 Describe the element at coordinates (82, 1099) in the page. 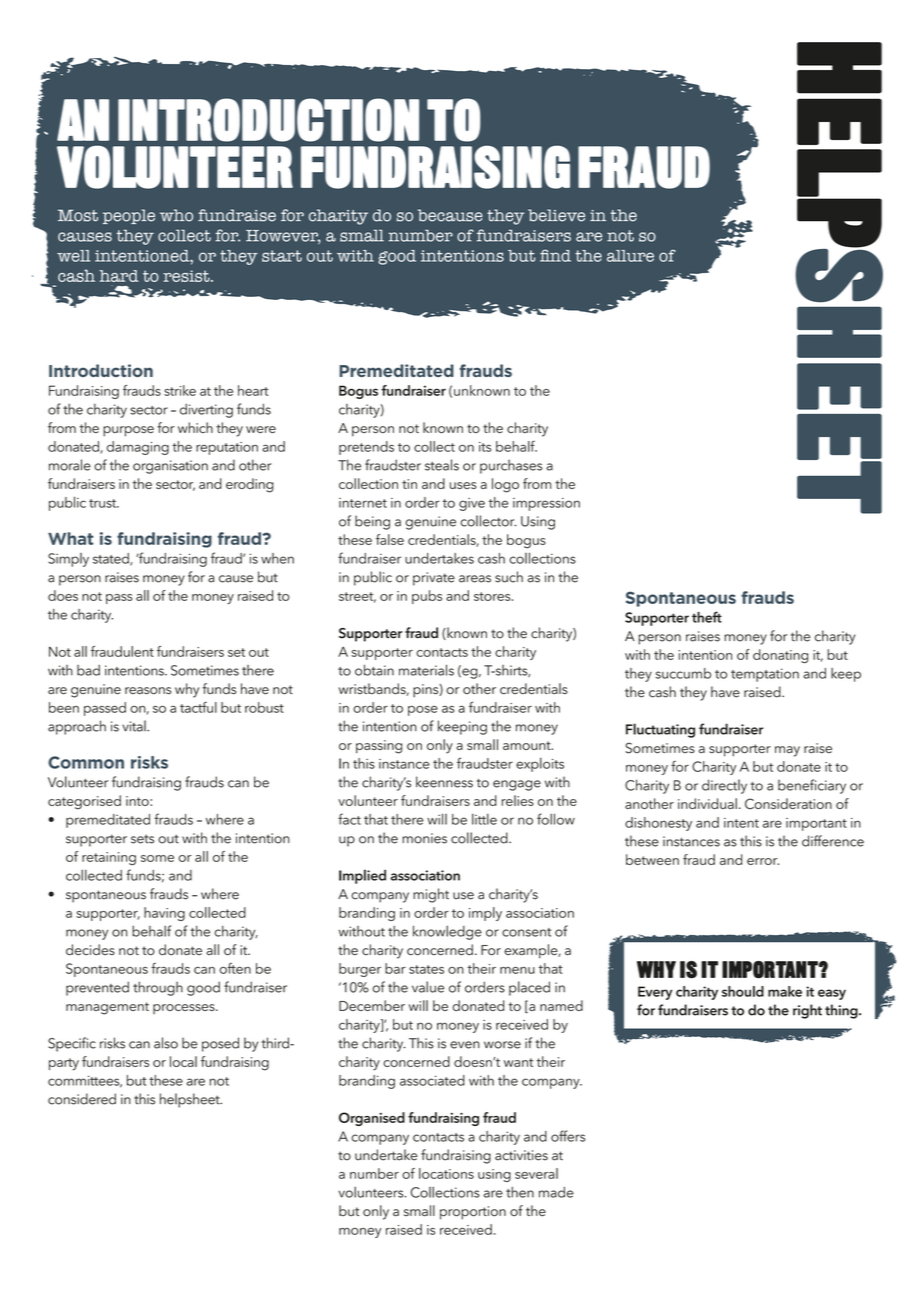

I see `considered` at that location.
